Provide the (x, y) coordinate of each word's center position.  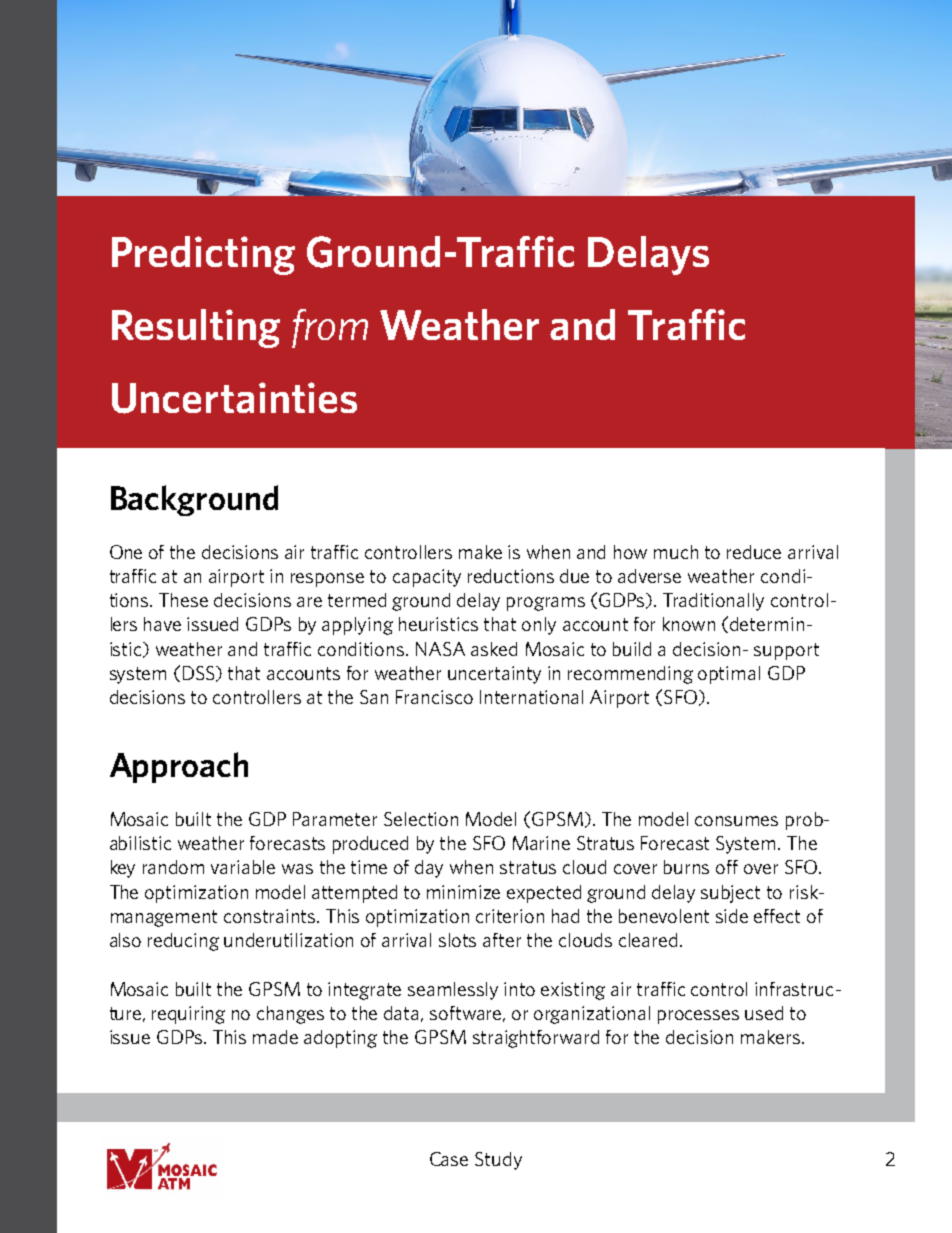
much (676, 552)
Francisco (434, 697)
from (330, 328)
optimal (729, 675)
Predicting (203, 255)
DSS (200, 674)
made (275, 1037)
